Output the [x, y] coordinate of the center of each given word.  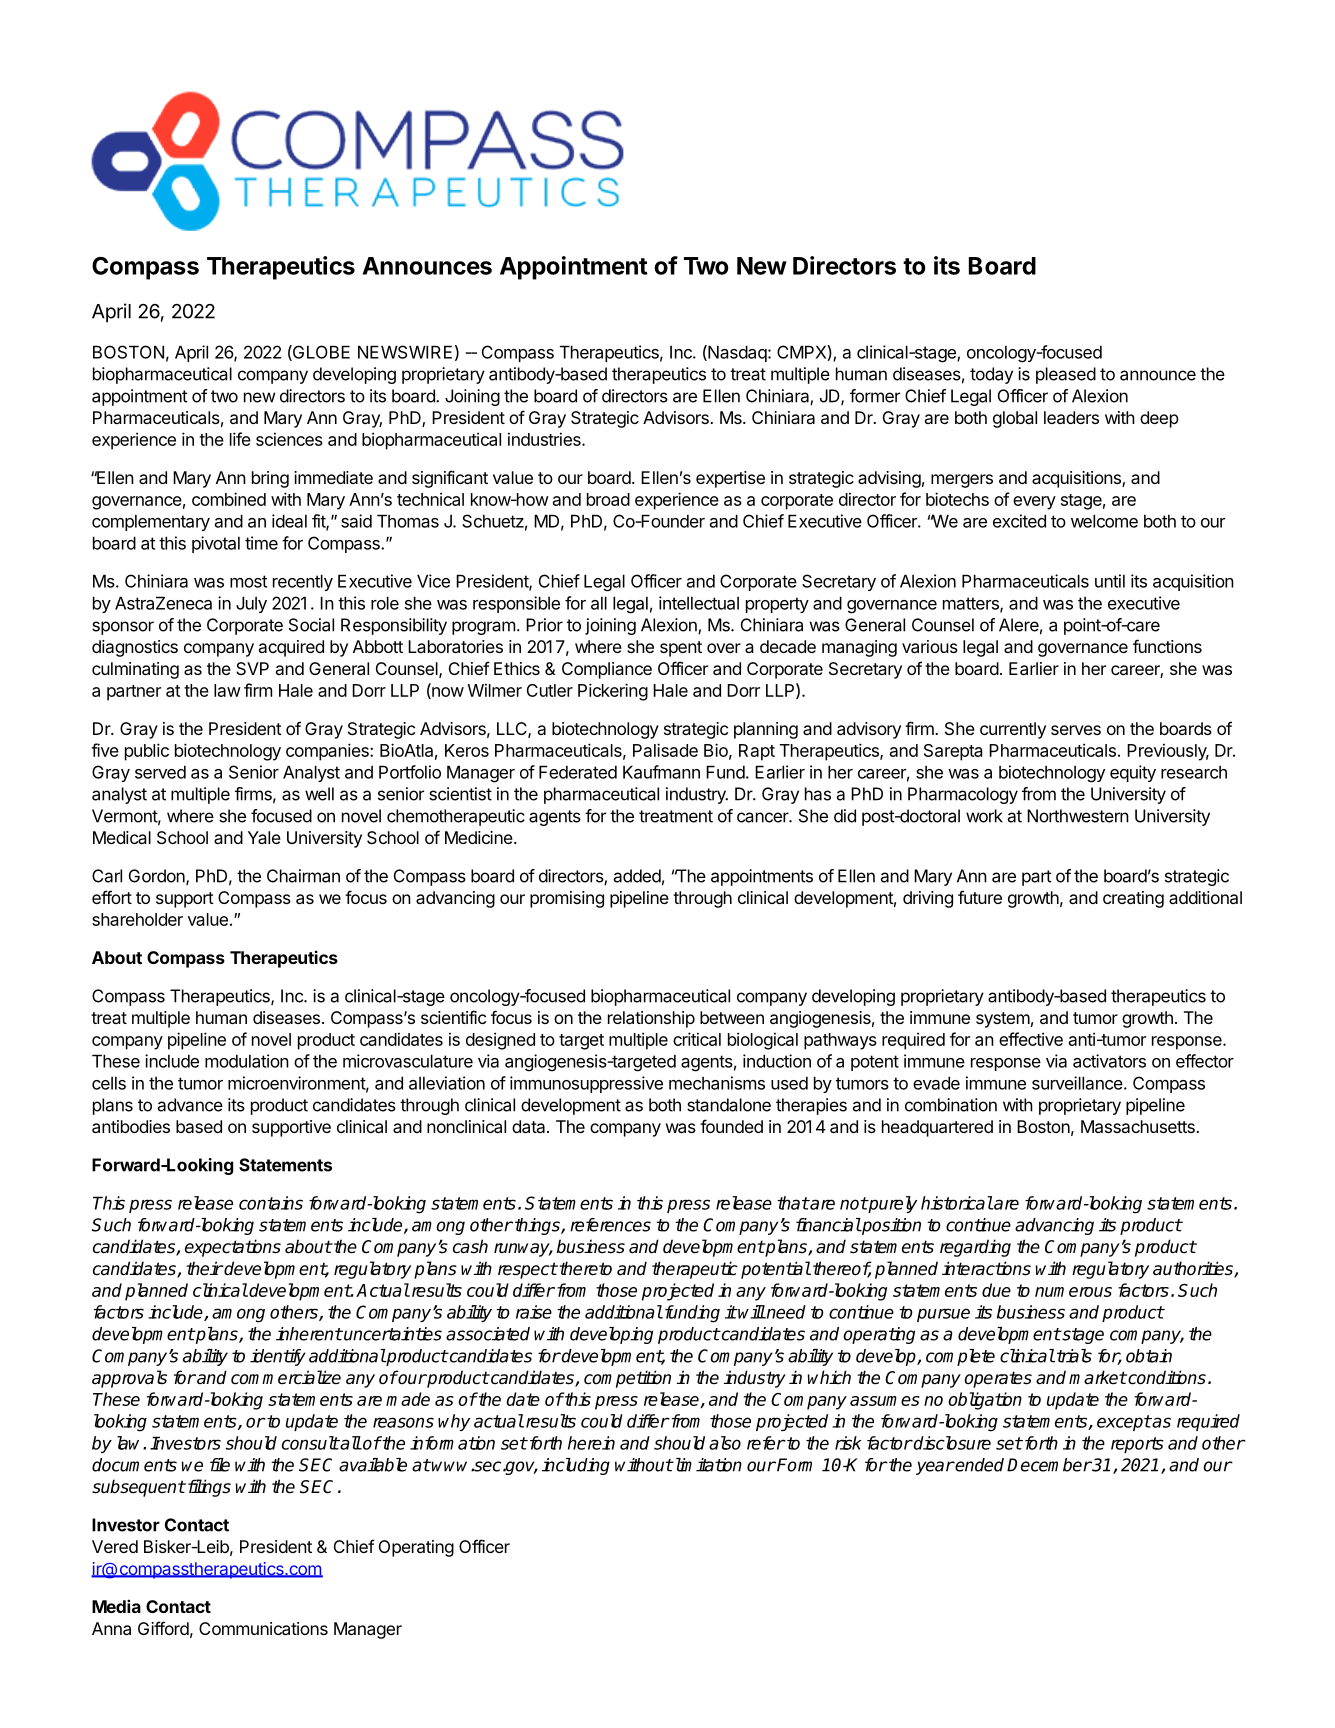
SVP [252, 668]
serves [1076, 730]
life [240, 439]
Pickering [613, 692]
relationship [651, 1019]
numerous [1073, 1292]
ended [979, 1465]
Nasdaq [736, 353]
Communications [263, 1628]
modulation [247, 1061]
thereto [584, 1268]
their [205, 1268]
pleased [1066, 375]
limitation [707, 1465]
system [1003, 1020]
